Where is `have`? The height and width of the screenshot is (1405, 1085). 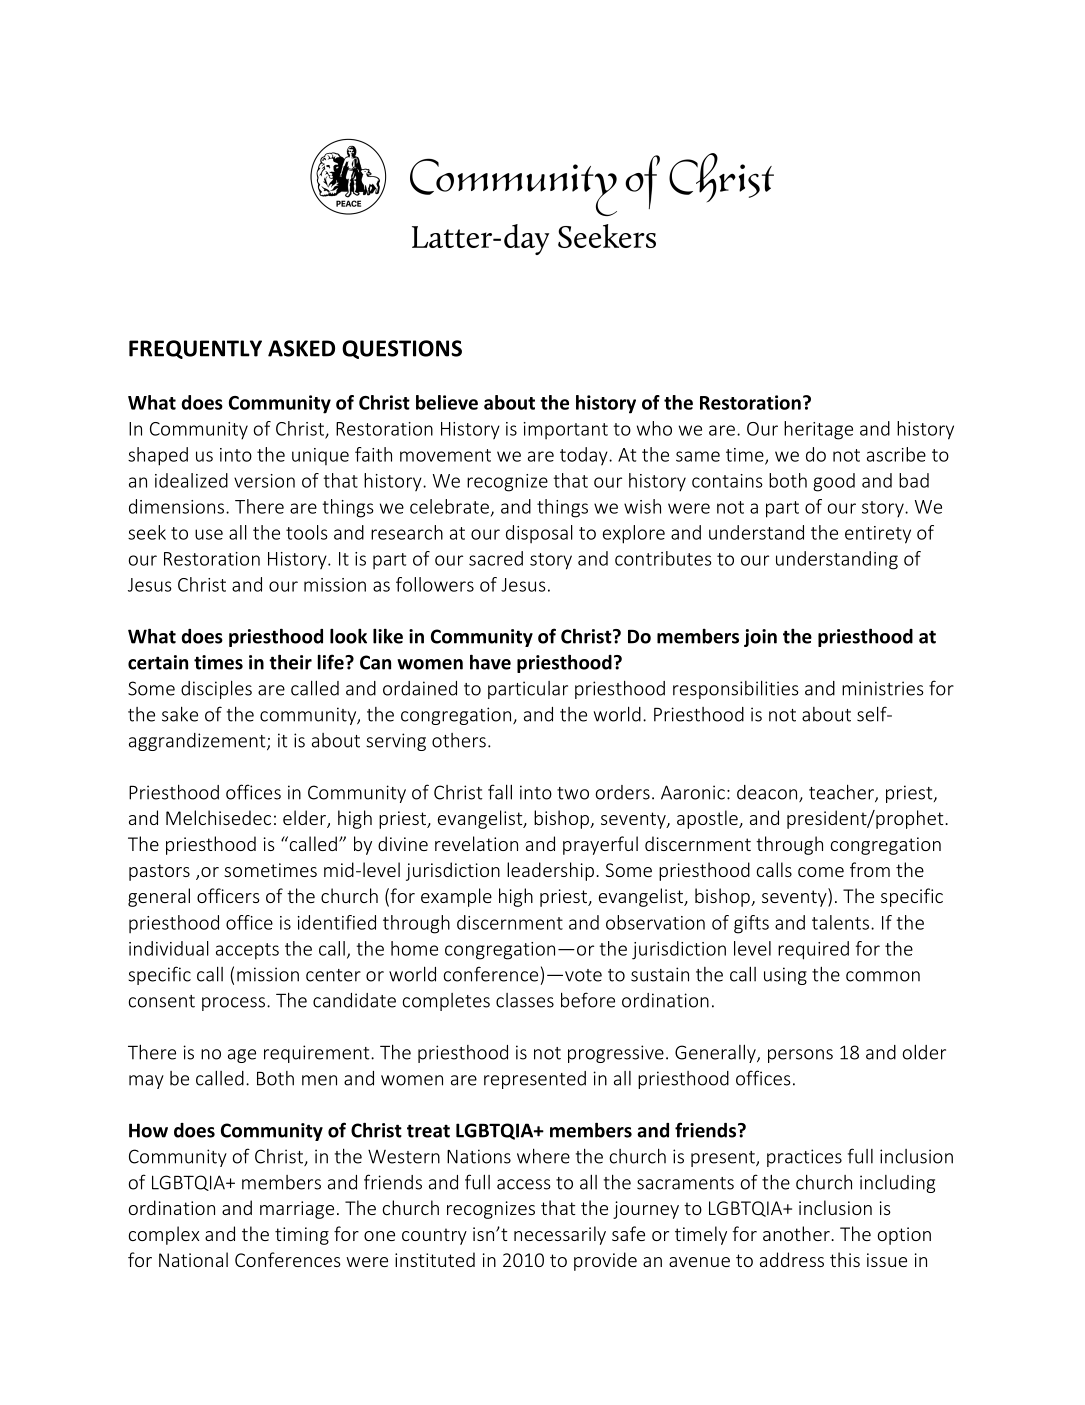
have is located at coordinates (490, 662).
